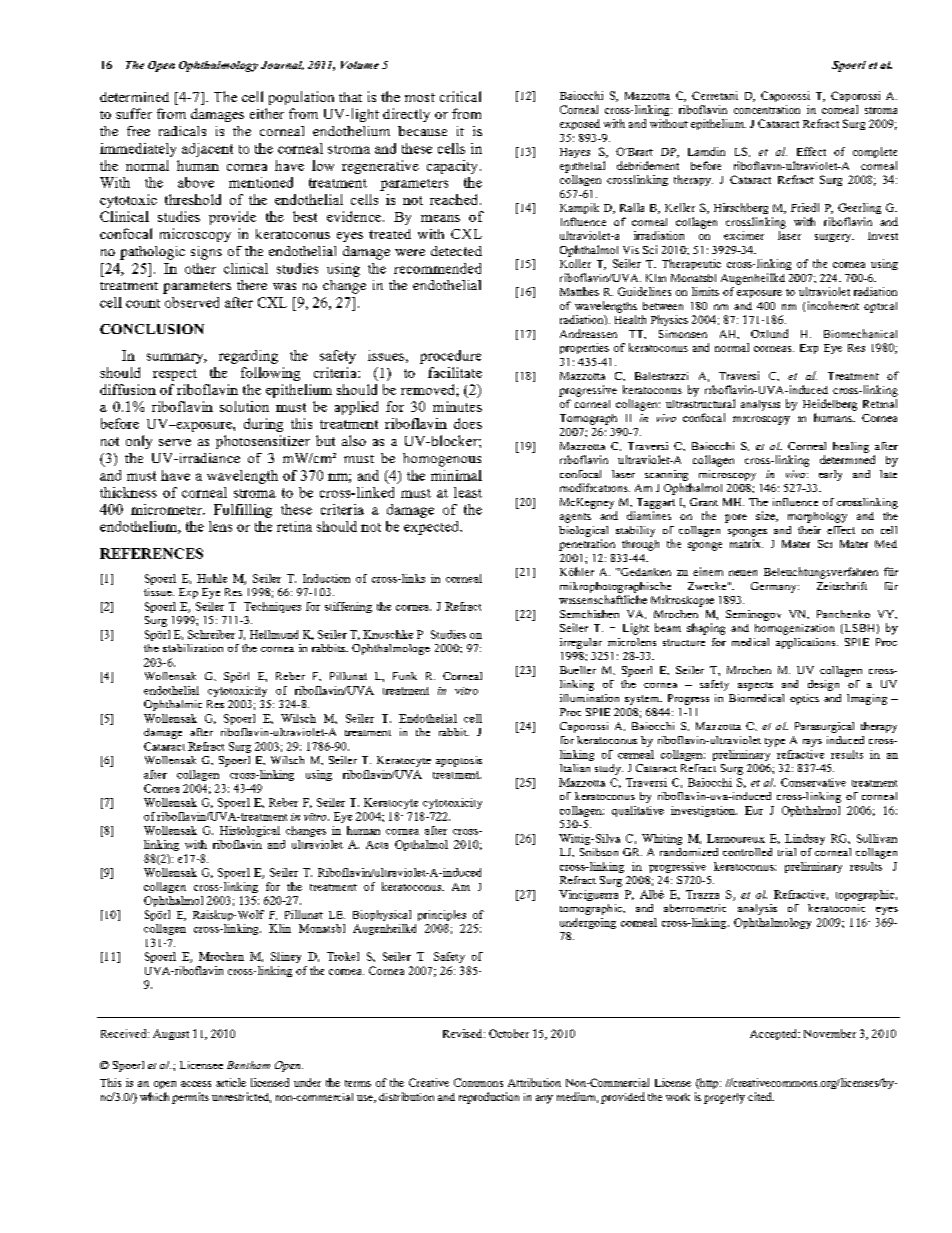 The width and height of the screenshot is (952, 1233). I want to click on article, so click(231, 1082).
